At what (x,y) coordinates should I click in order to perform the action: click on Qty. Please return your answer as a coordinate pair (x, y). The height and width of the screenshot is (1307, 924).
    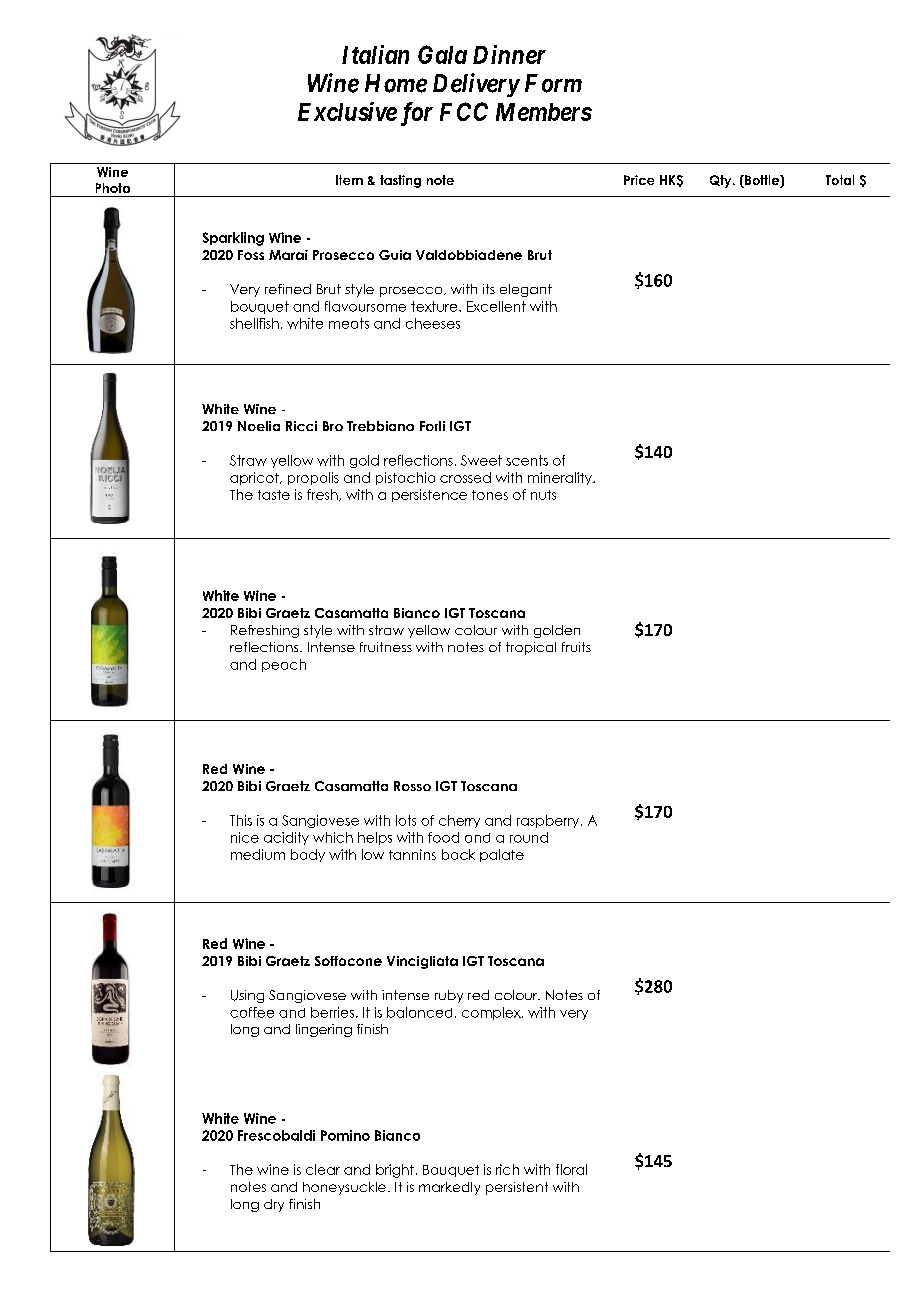
    Looking at the image, I should click on (722, 181).
